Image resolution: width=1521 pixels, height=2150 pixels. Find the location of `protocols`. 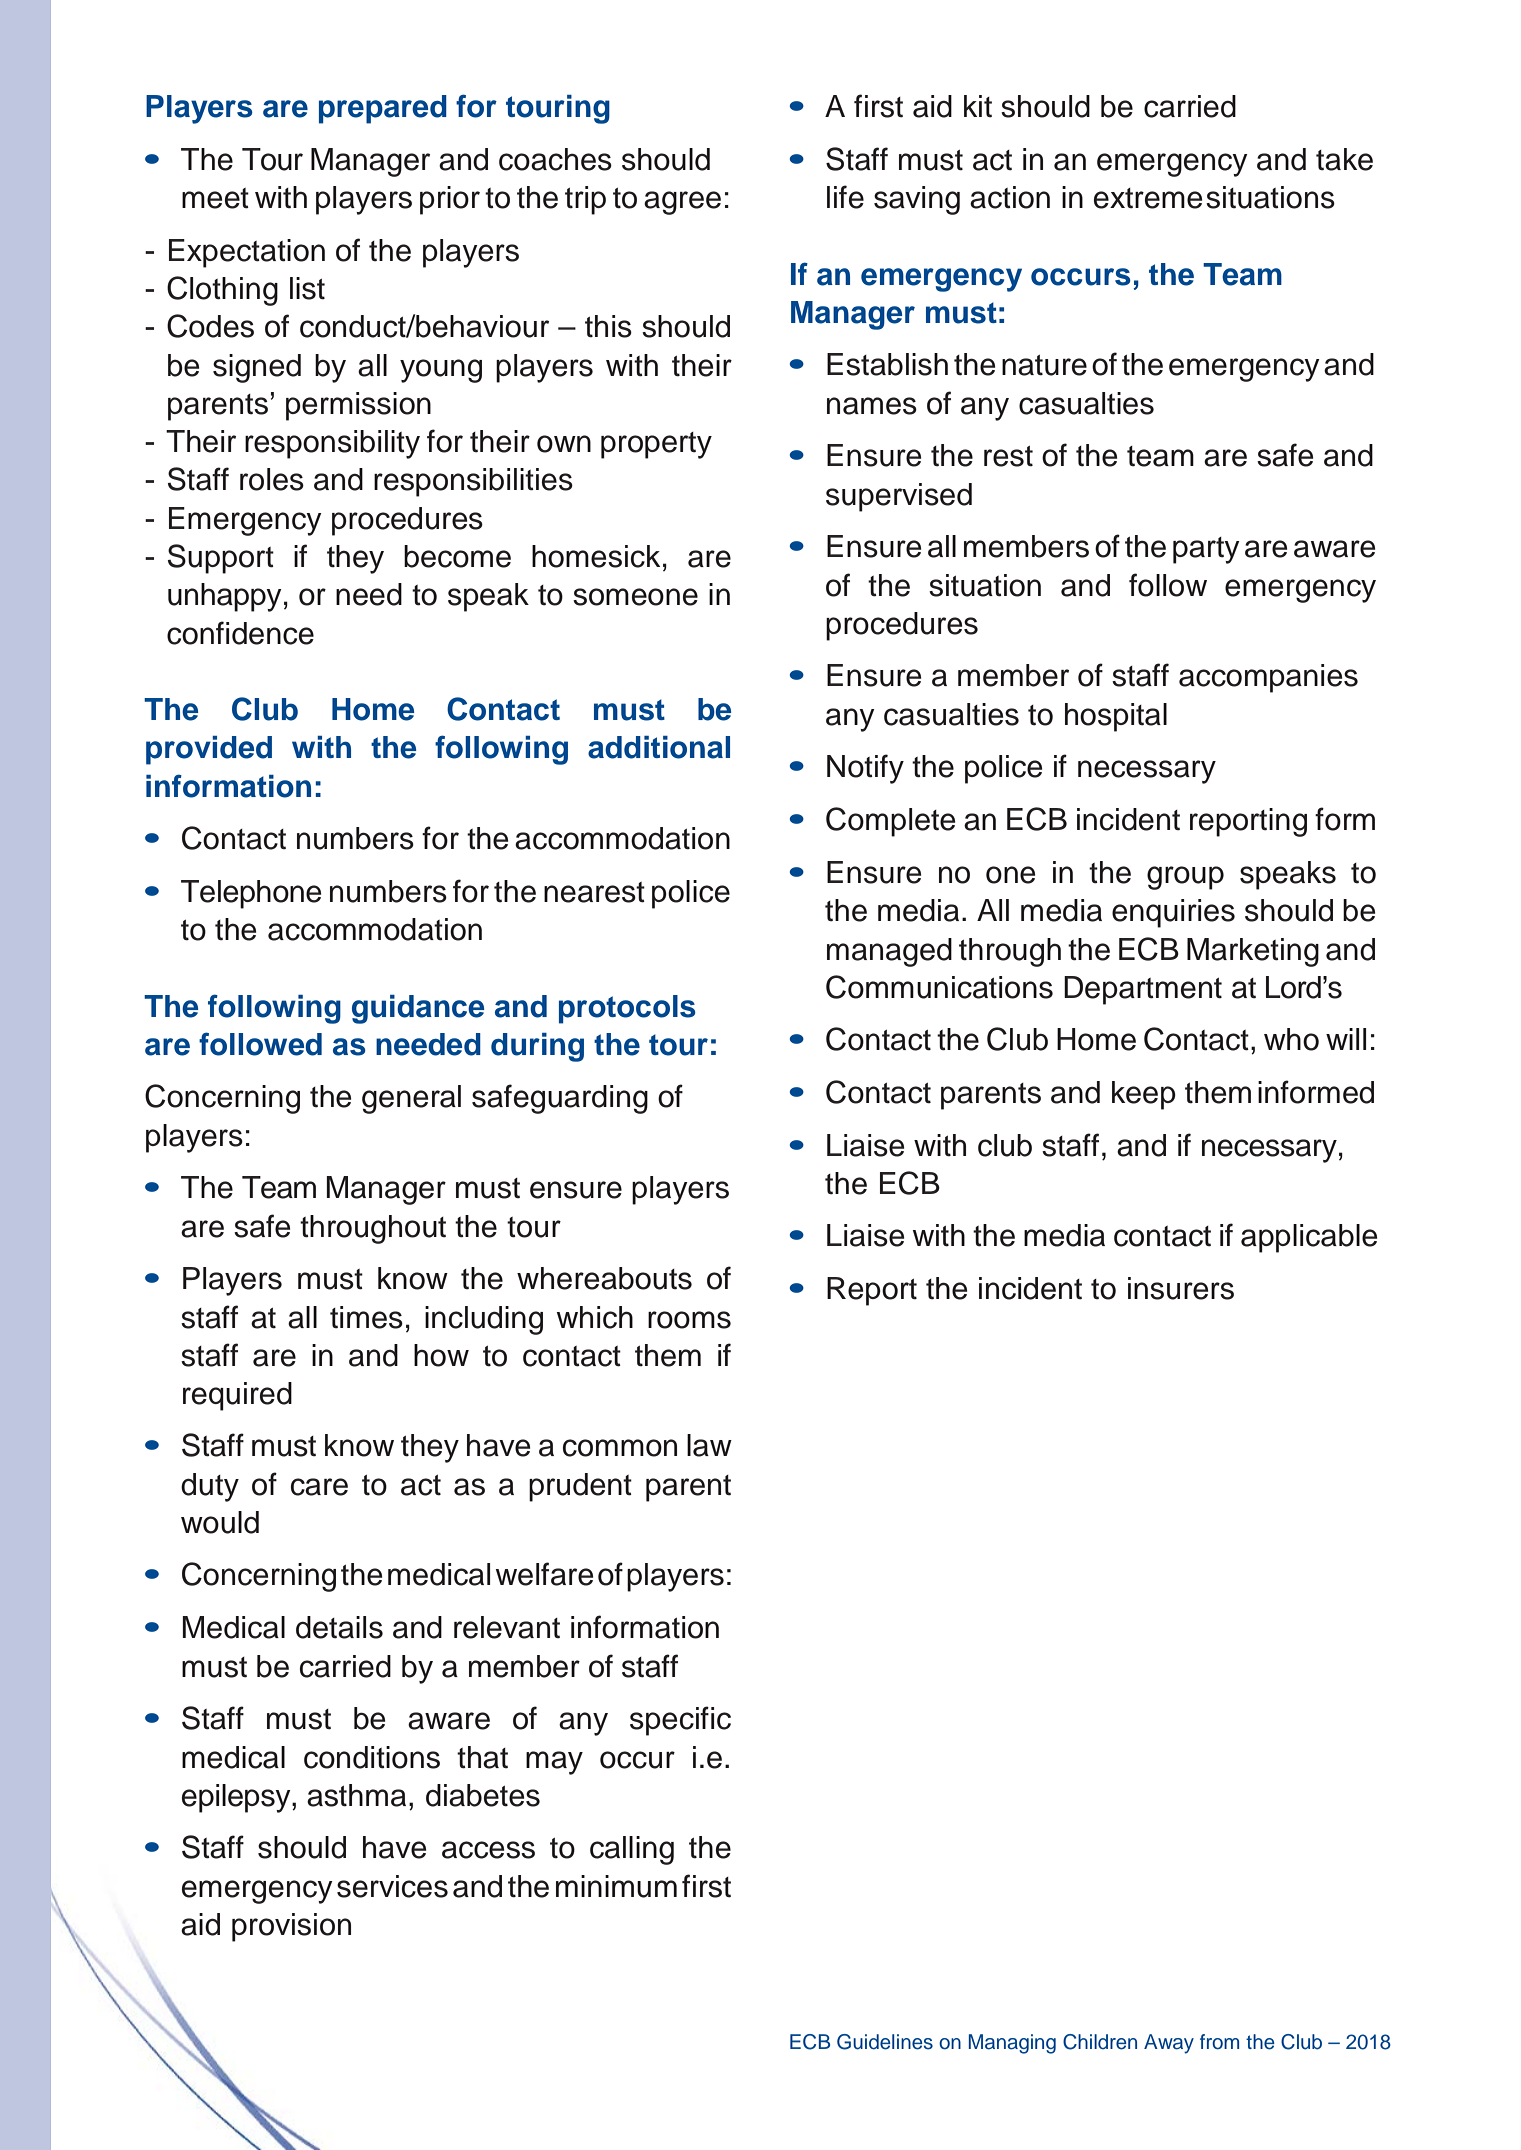

protocols is located at coordinates (627, 1009).
